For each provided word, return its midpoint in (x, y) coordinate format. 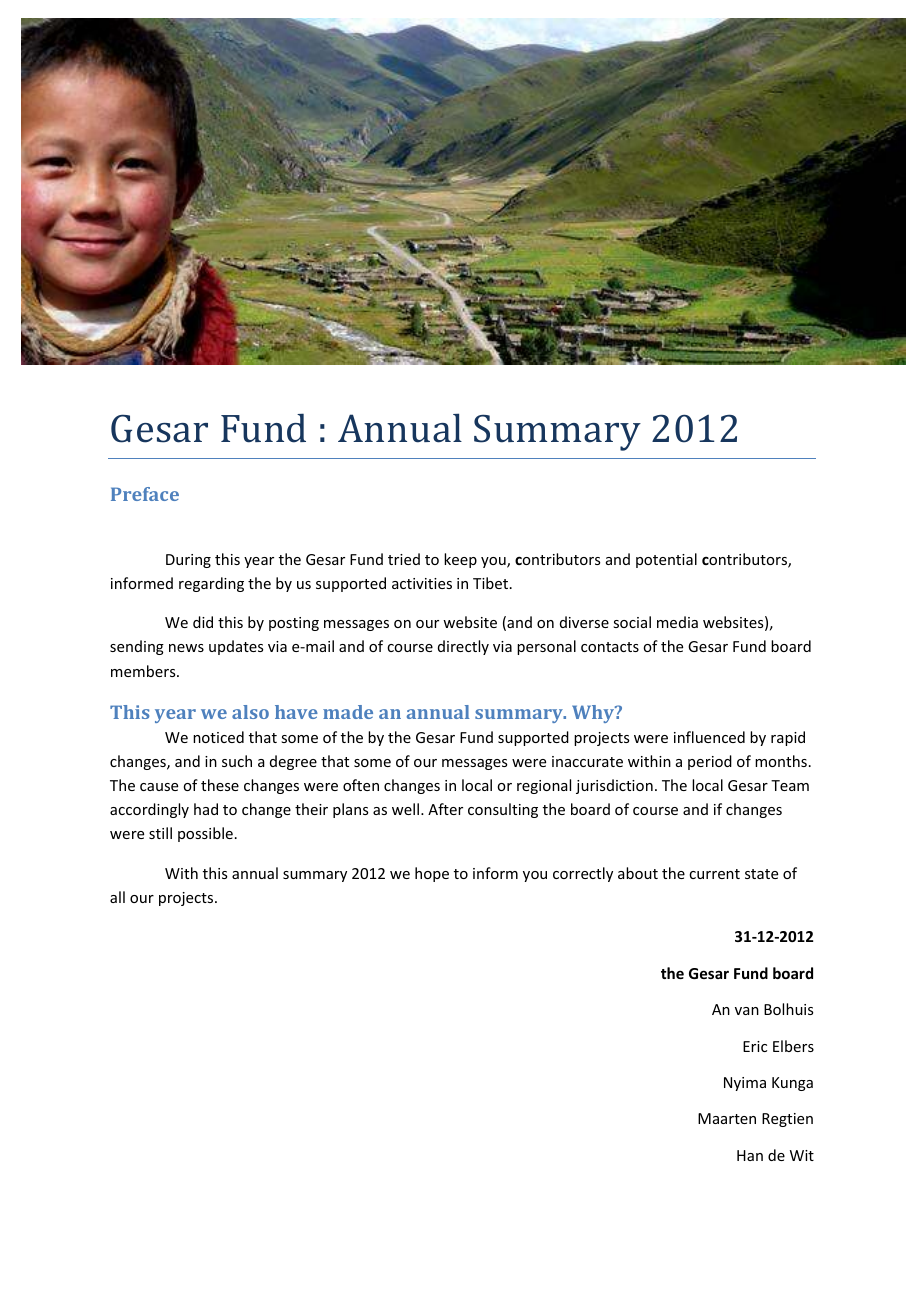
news (186, 648)
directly (463, 647)
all (117, 897)
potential (666, 560)
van (747, 1011)
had (206, 809)
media (677, 622)
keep (460, 560)
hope (432, 874)
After (445, 809)
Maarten (727, 1118)
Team (790, 785)
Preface (145, 494)
